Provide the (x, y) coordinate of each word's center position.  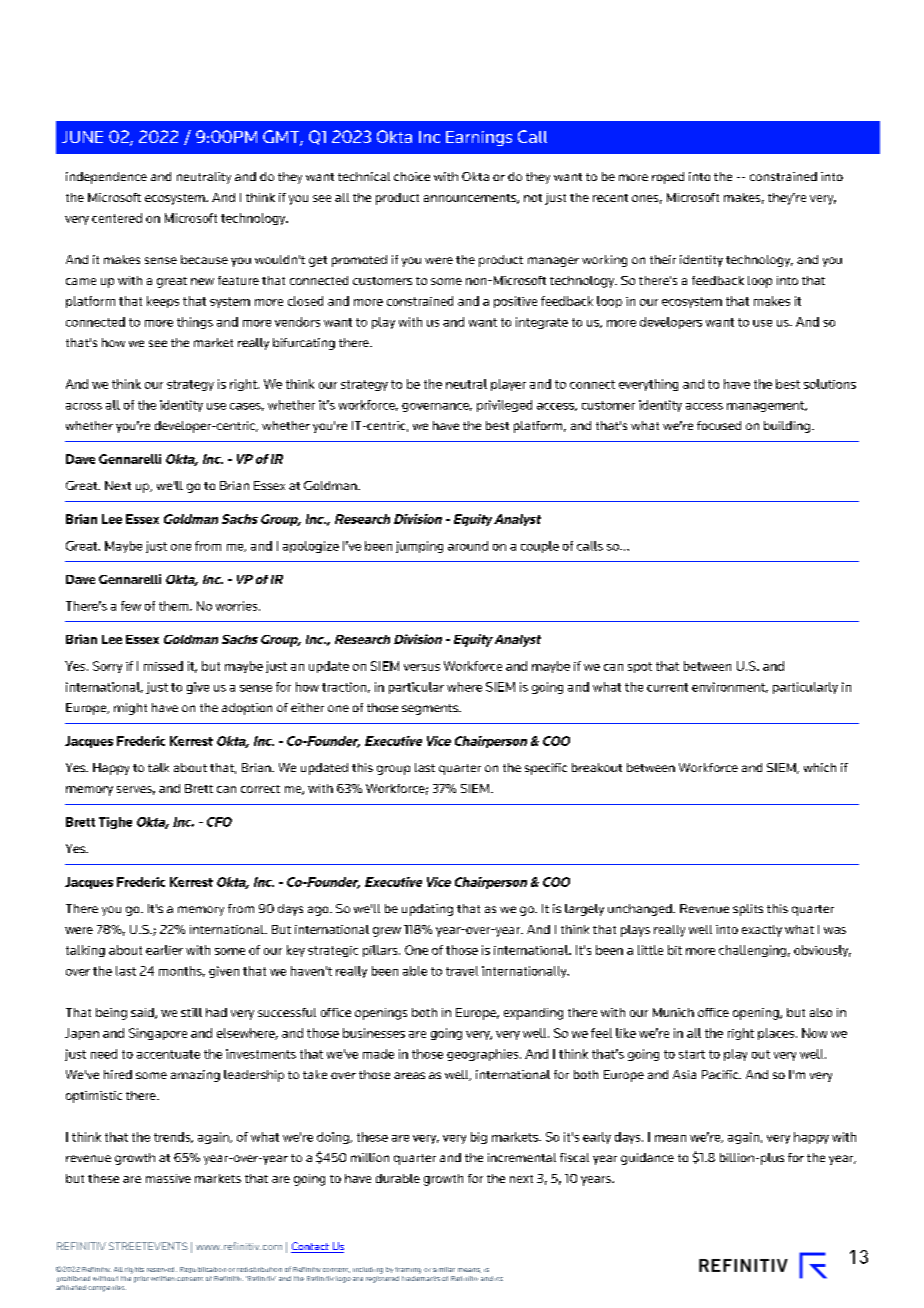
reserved (162, 1269)
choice (412, 176)
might (130, 709)
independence (106, 178)
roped (668, 178)
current (667, 687)
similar (444, 1269)
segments (431, 709)
